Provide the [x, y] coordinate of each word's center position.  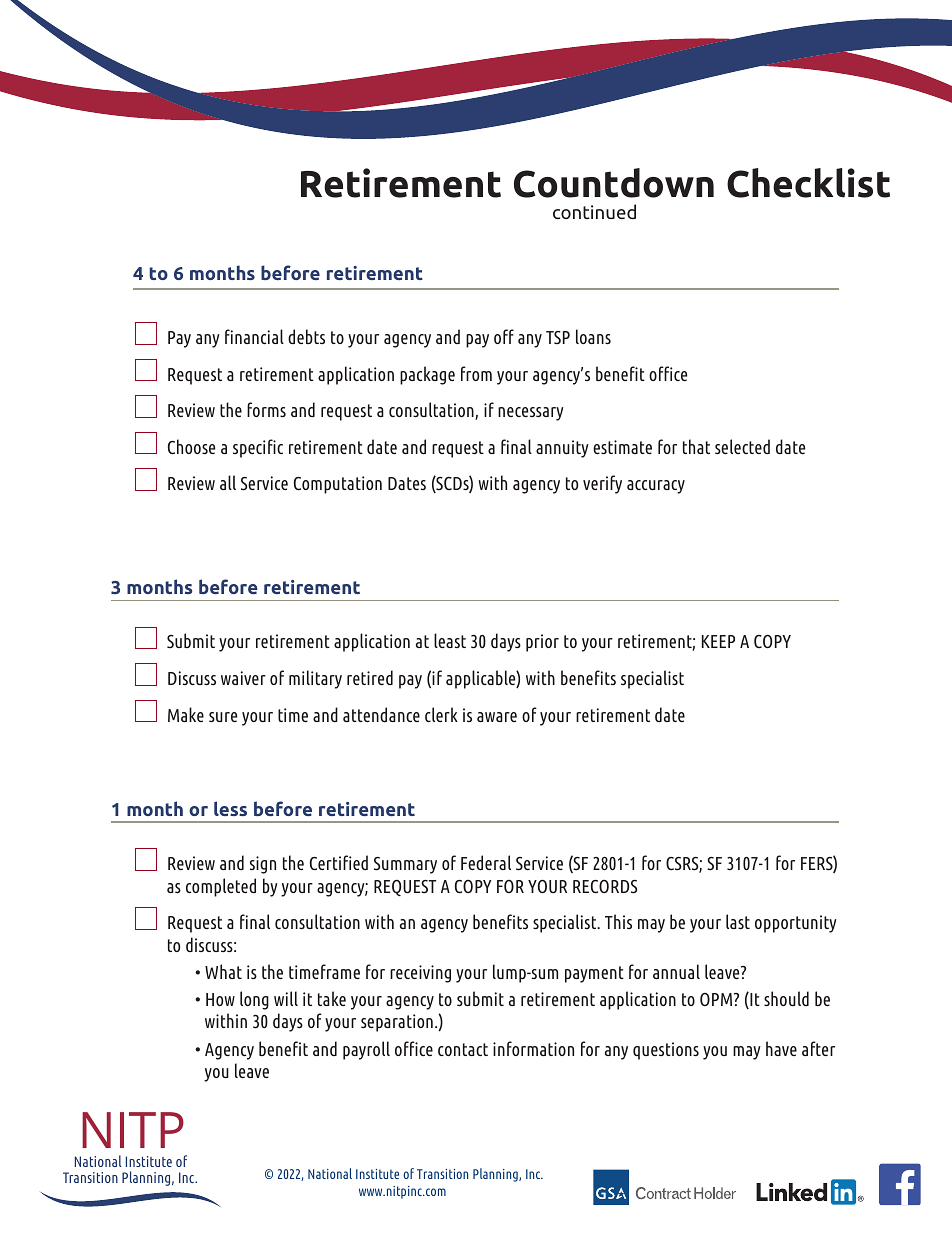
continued [594, 211]
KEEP [718, 641]
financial [254, 336]
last [738, 921]
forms [266, 409]
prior [542, 643]
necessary [531, 414]
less [230, 808]
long [254, 1000]
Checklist [808, 183]
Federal [486, 862]
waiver [243, 678]
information [533, 1048]
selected [742, 446]
